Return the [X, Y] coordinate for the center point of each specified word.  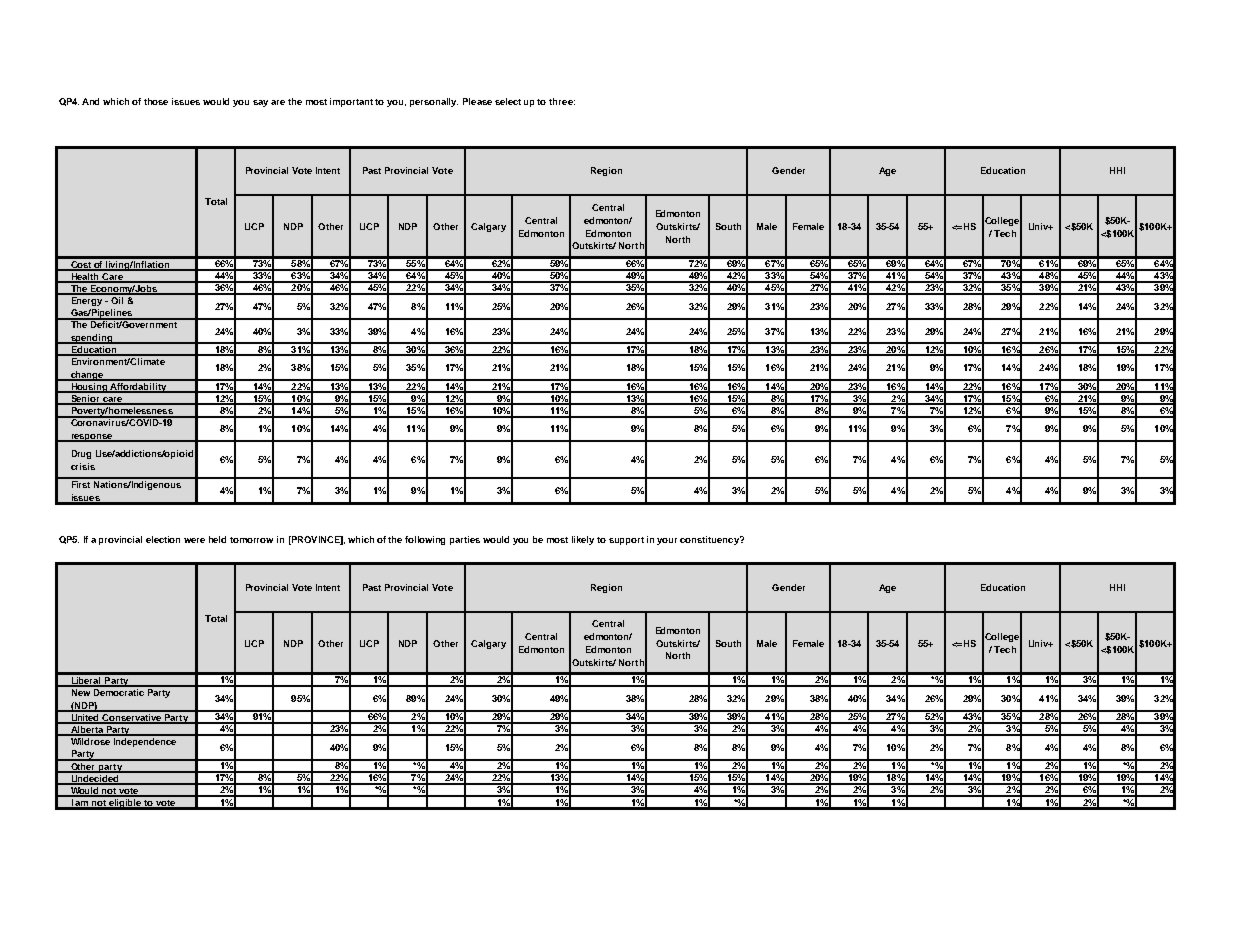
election [163, 539]
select [508, 101]
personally [434, 102]
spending [91, 339]
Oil [117, 299]
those [156, 101]
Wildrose [90, 740]
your [667, 541]
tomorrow [251, 540]
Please [477, 101]
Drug [81, 454]
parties [465, 540]
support [626, 541]
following [425, 540]
